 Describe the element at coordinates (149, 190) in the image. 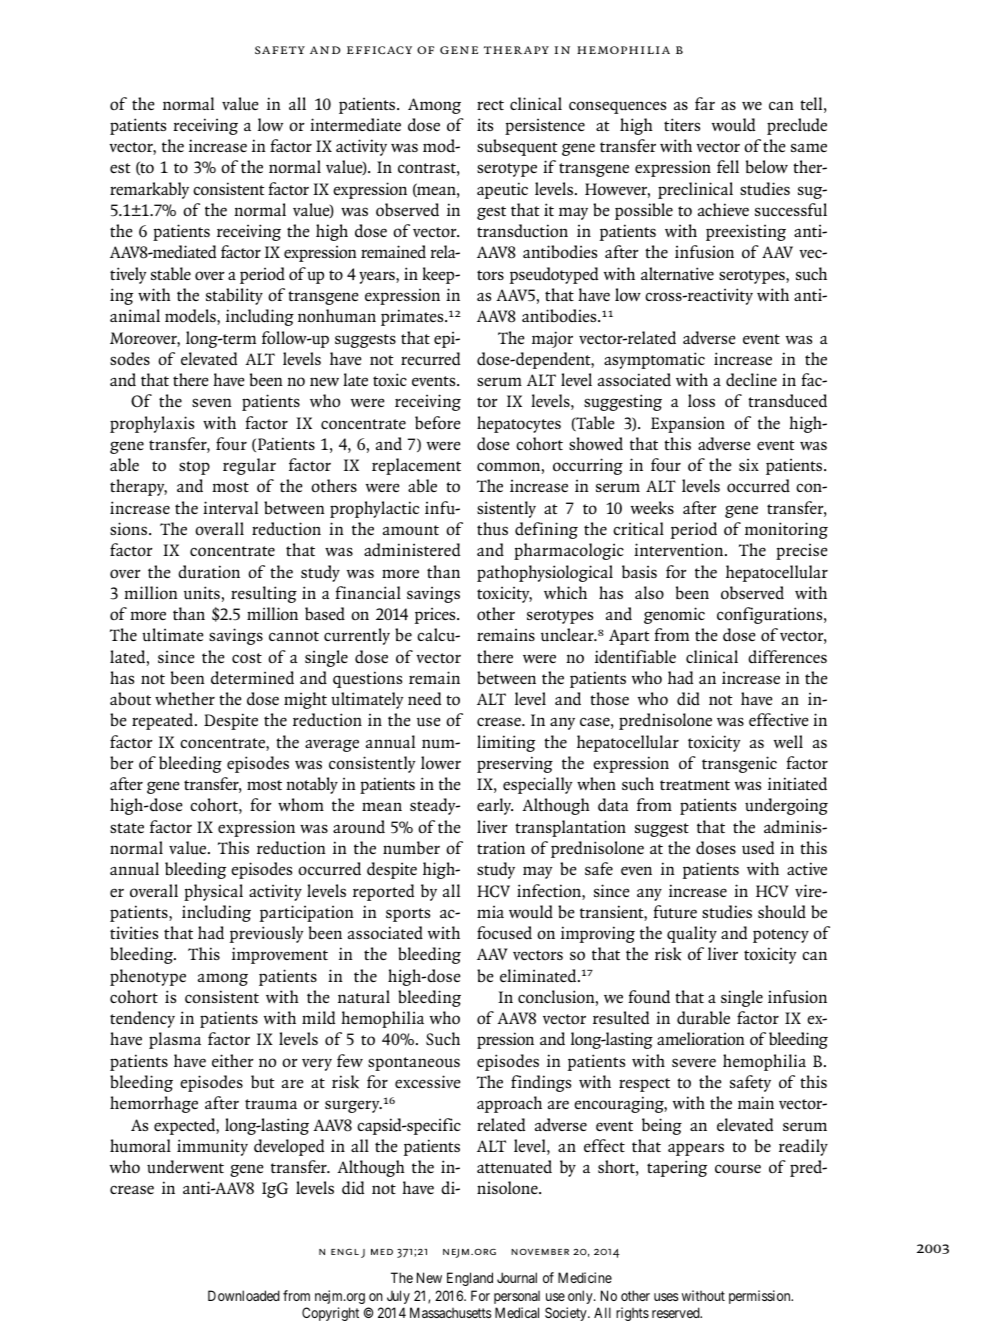

I see `remarkably` at that location.
